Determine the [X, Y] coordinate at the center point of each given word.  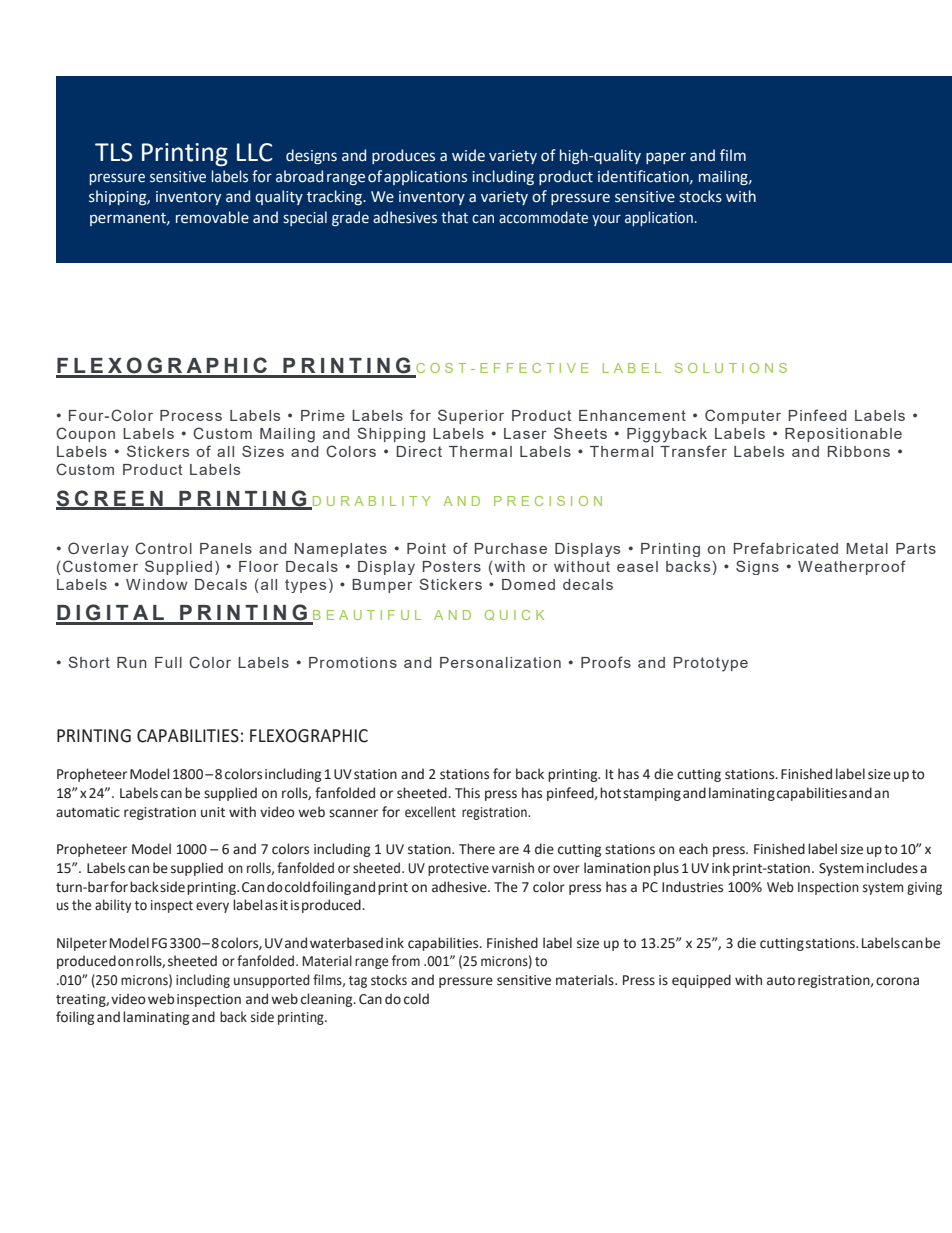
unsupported [272, 981]
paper [666, 158]
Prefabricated [786, 548]
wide [468, 155]
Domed [528, 584]
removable [212, 217]
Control [163, 548]
